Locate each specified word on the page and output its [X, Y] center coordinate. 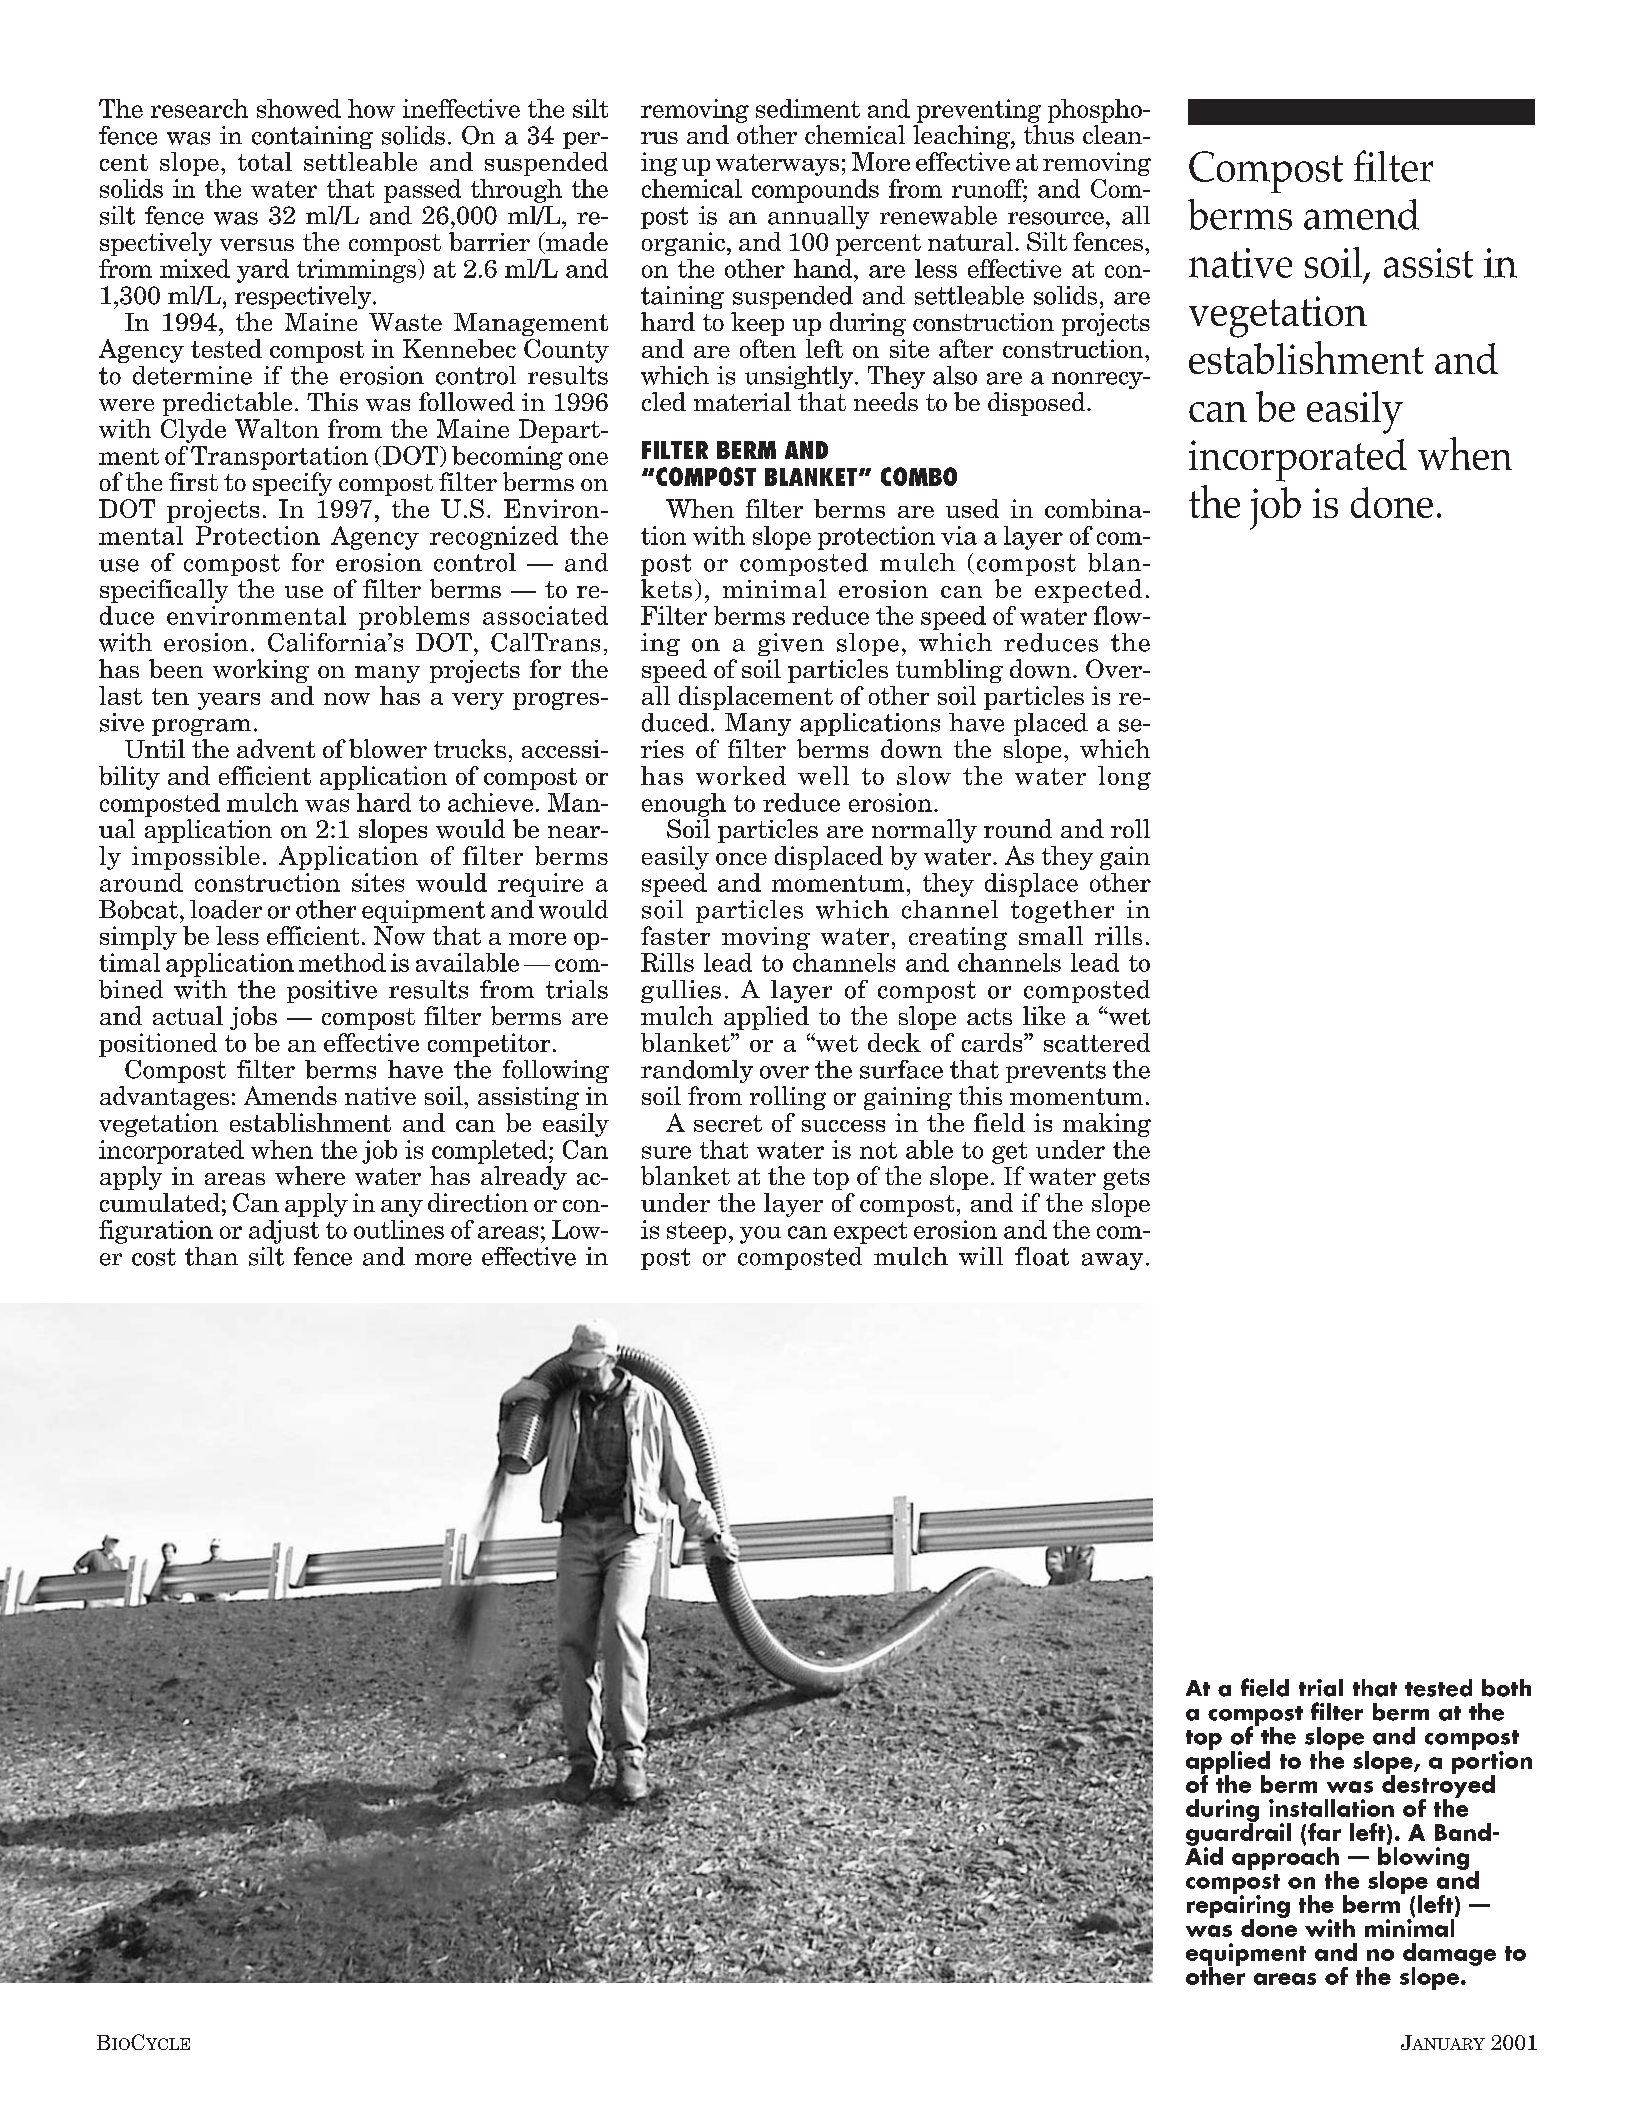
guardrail [1238, 1834]
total [265, 161]
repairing [1238, 1906]
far [1324, 1832]
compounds [815, 191]
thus [1049, 134]
